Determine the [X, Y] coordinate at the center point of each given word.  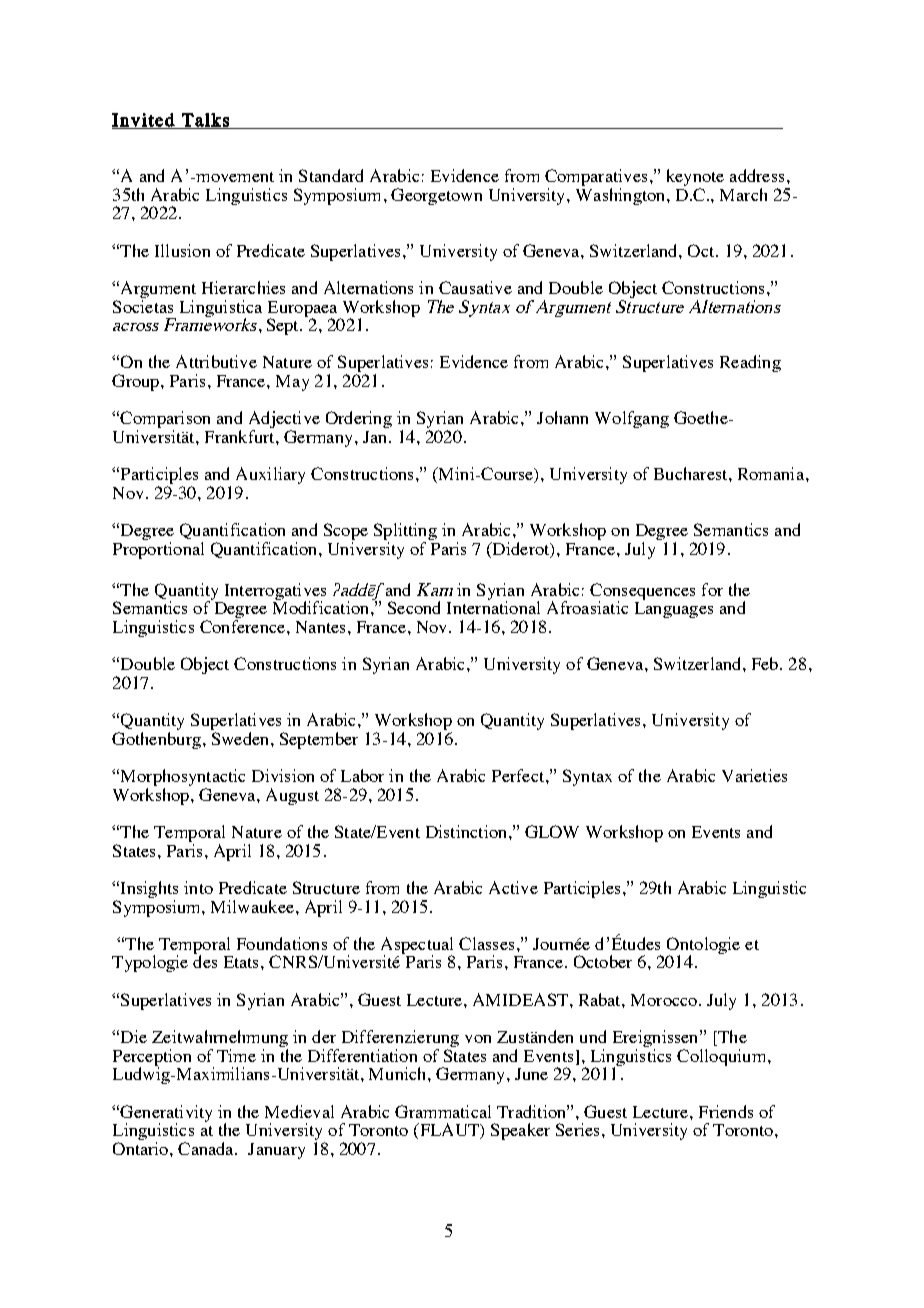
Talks [205, 121]
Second [414, 607]
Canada [207, 1148]
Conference [244, 626]
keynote [695, 179]
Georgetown [436, 196]
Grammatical [443, 1111]
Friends [726, 1111]
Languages [674, 608]
